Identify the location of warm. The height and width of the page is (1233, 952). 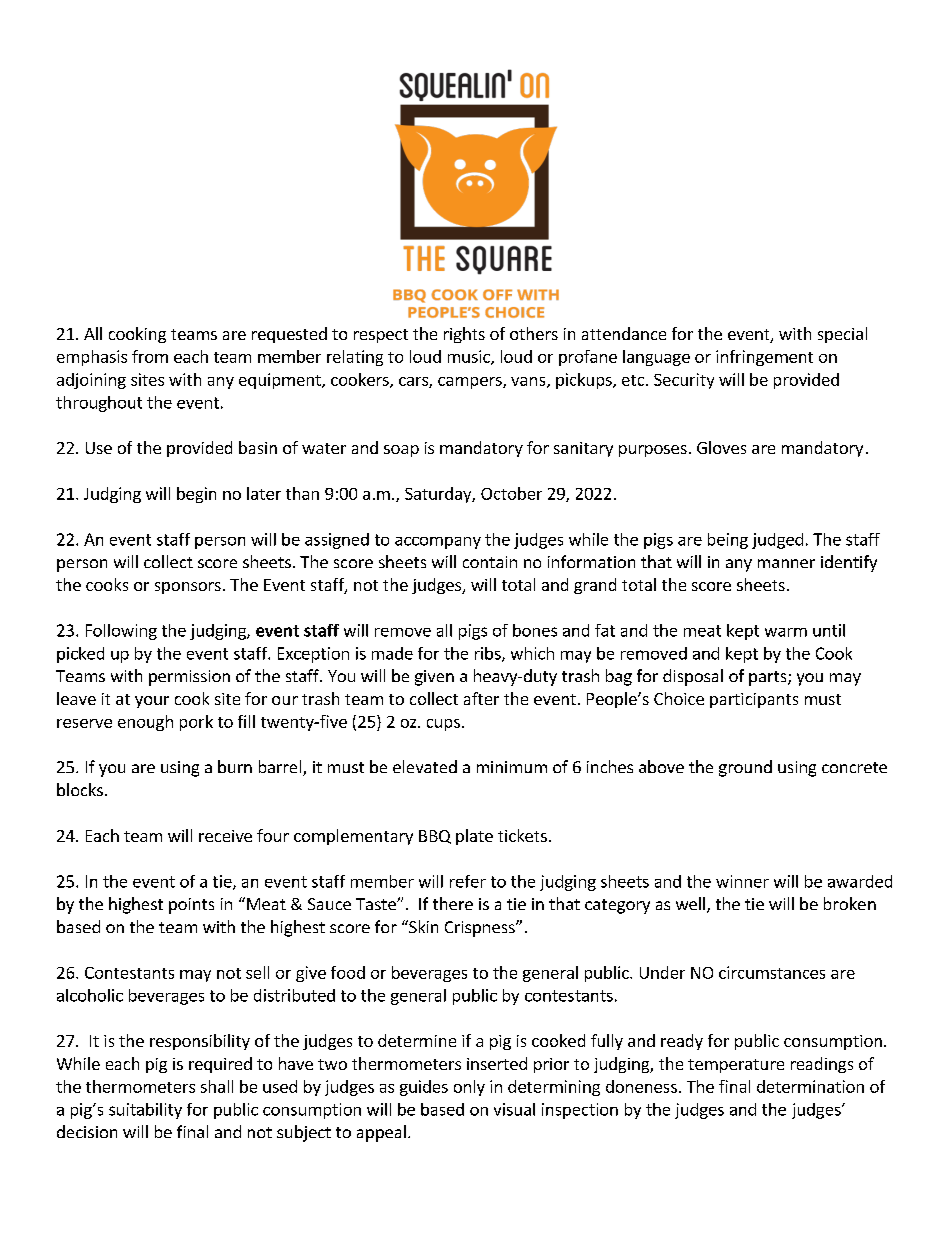
(786, 632).
